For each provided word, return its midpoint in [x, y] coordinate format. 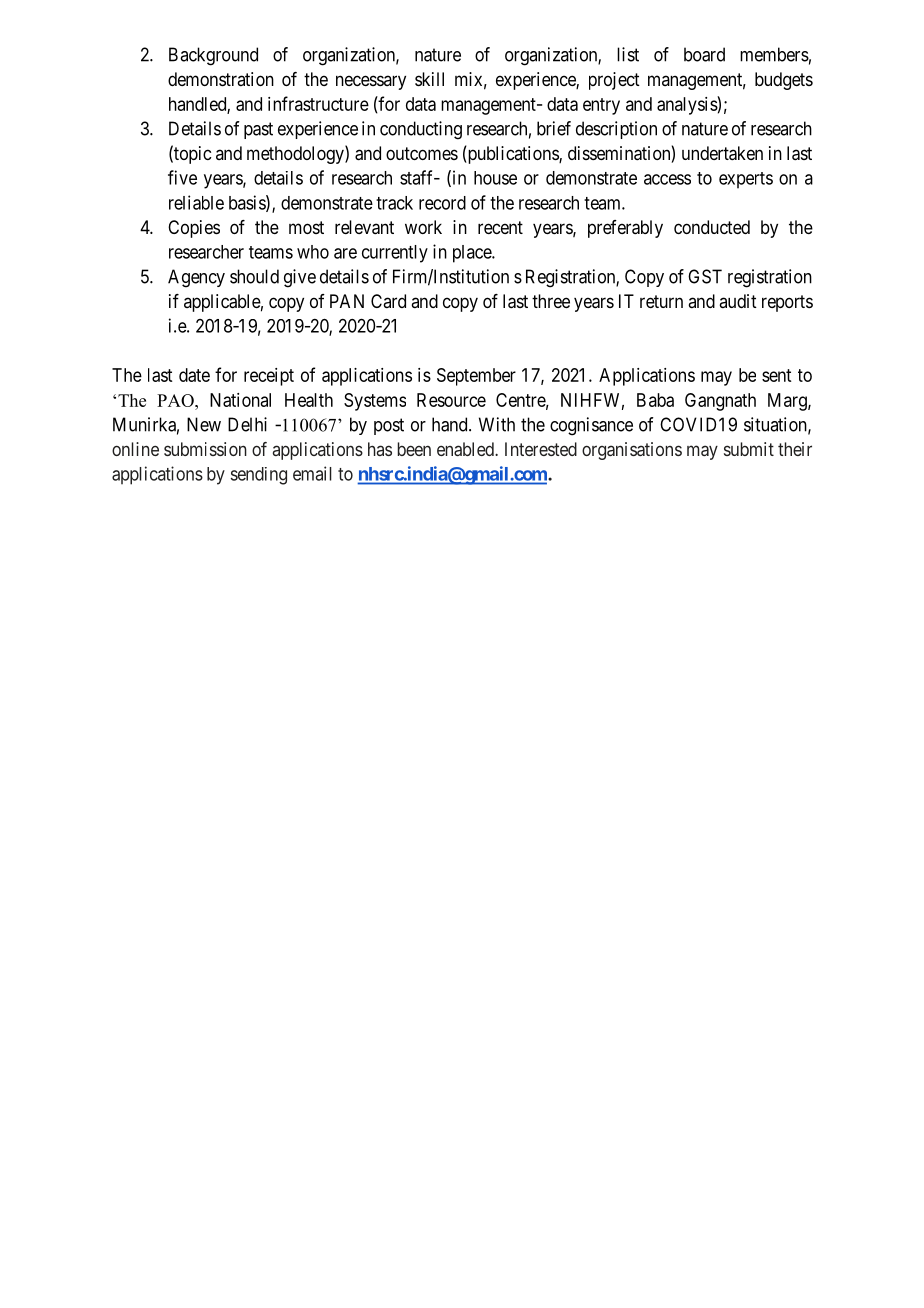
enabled [466, 449]
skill [429, 79]
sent [776, 375]
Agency [196, 278]
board [704, 54]
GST [705, 276]
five [182, 177]
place [473, 254]
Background [213, 56]
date [194, 375]
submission [205, 449]
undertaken [722, 153]
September [476, 377]
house [495, 178]
